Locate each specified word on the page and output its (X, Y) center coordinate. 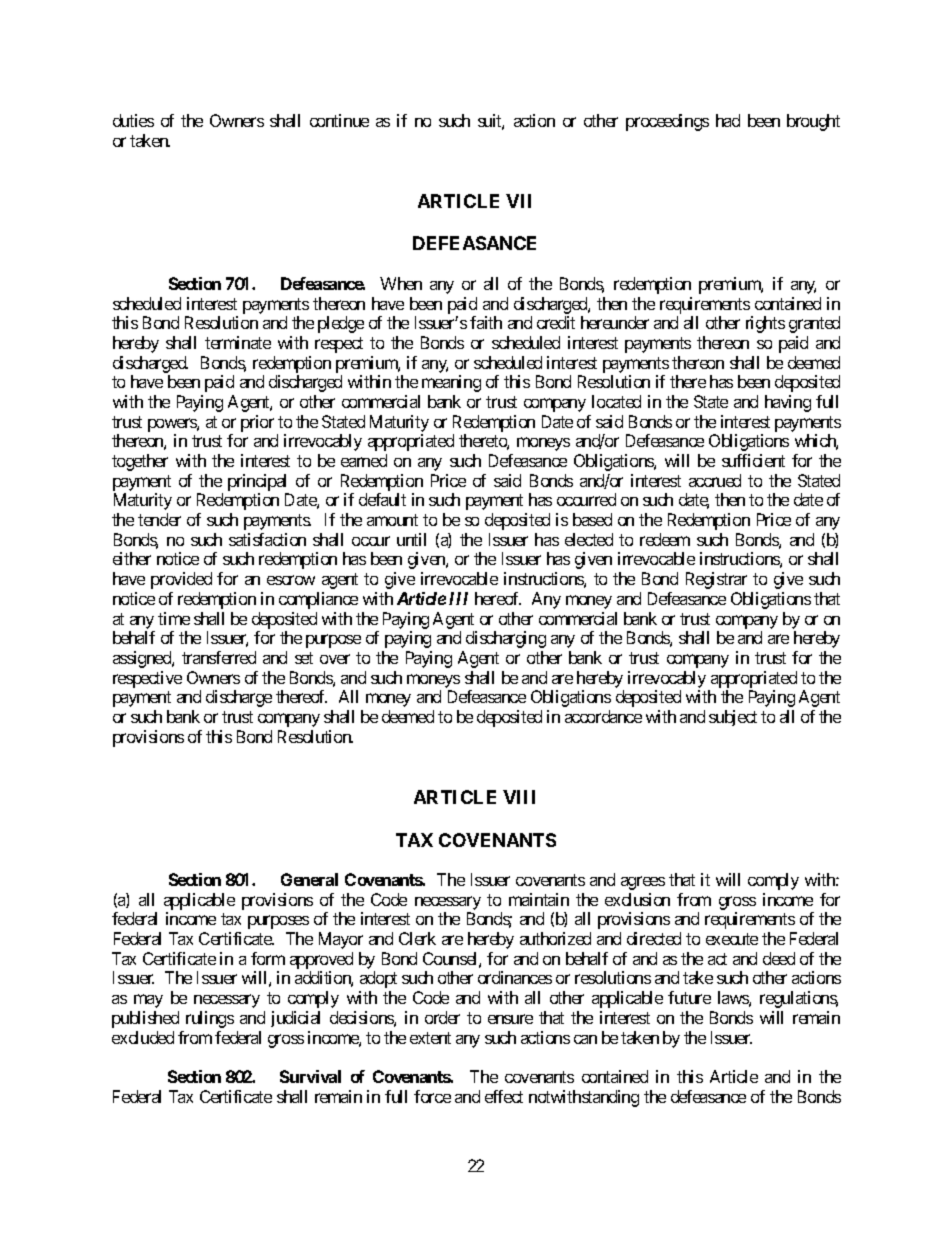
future (689, 997)
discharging (506, 639)
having (788, 403)
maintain (539, 899)
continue (339, 120)
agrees (643, 883)
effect (504, 1096)
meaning (451, 383)
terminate (238, 342)
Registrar (716, 580)
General (309, 879)
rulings (210, 1019)
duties (133, 120)
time (174, 618)
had (728, 120)
